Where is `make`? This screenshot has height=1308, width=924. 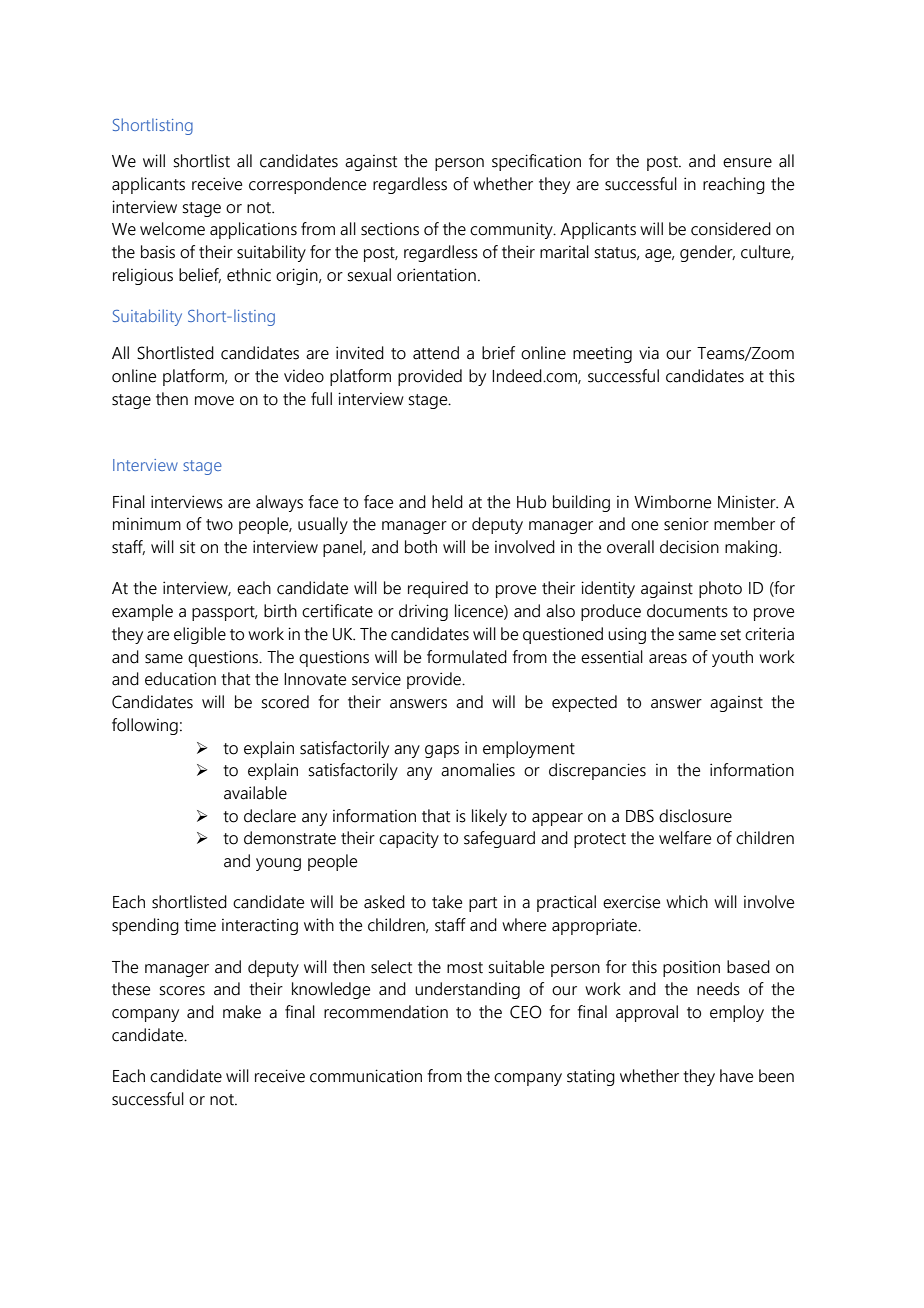
make is located at coordinates (242, 1012).
